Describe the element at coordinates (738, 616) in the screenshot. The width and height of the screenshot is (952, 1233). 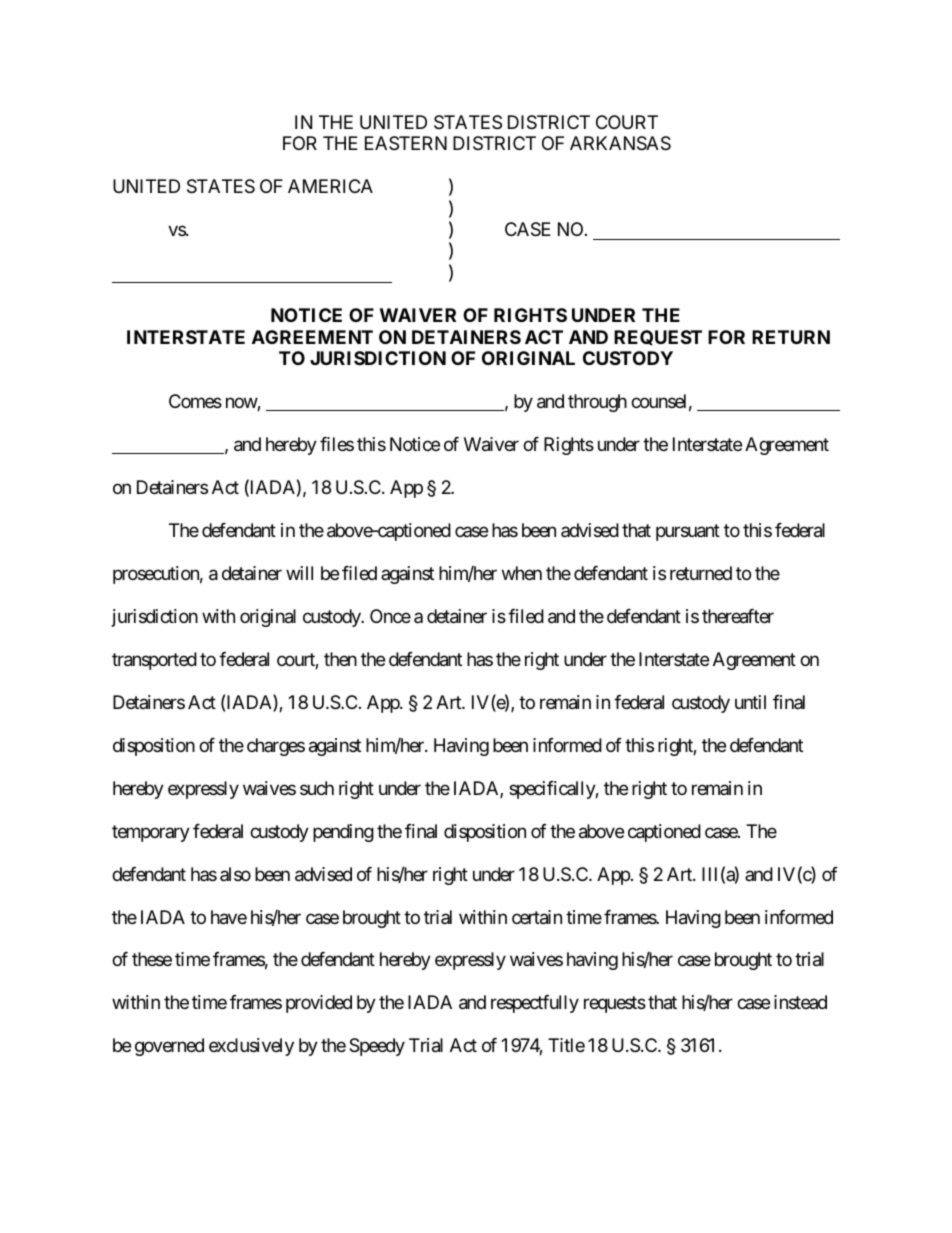
I see `thereafter` at that location.
